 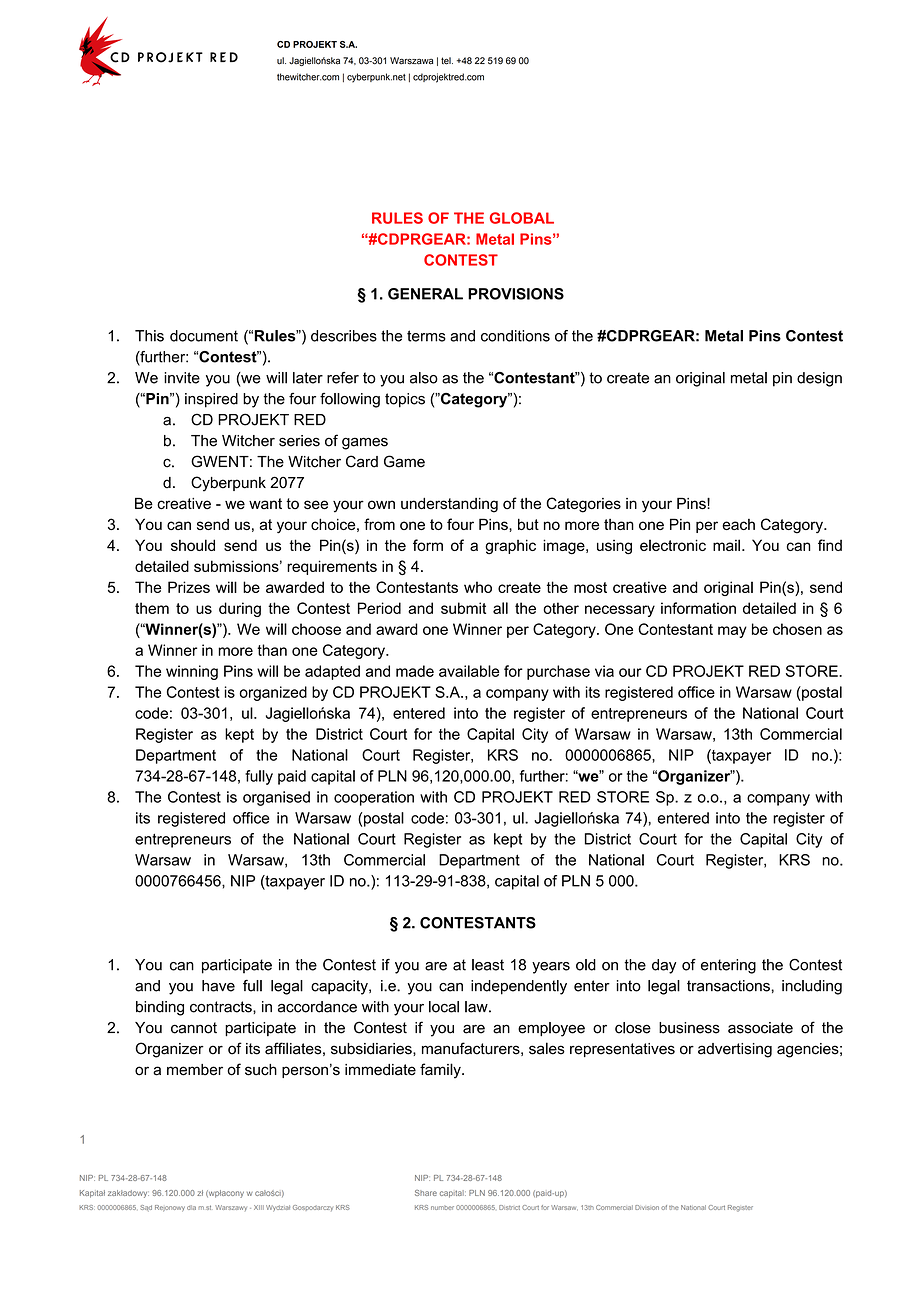 I want to click on PROVISIONS, so click(x=516, y=294).
